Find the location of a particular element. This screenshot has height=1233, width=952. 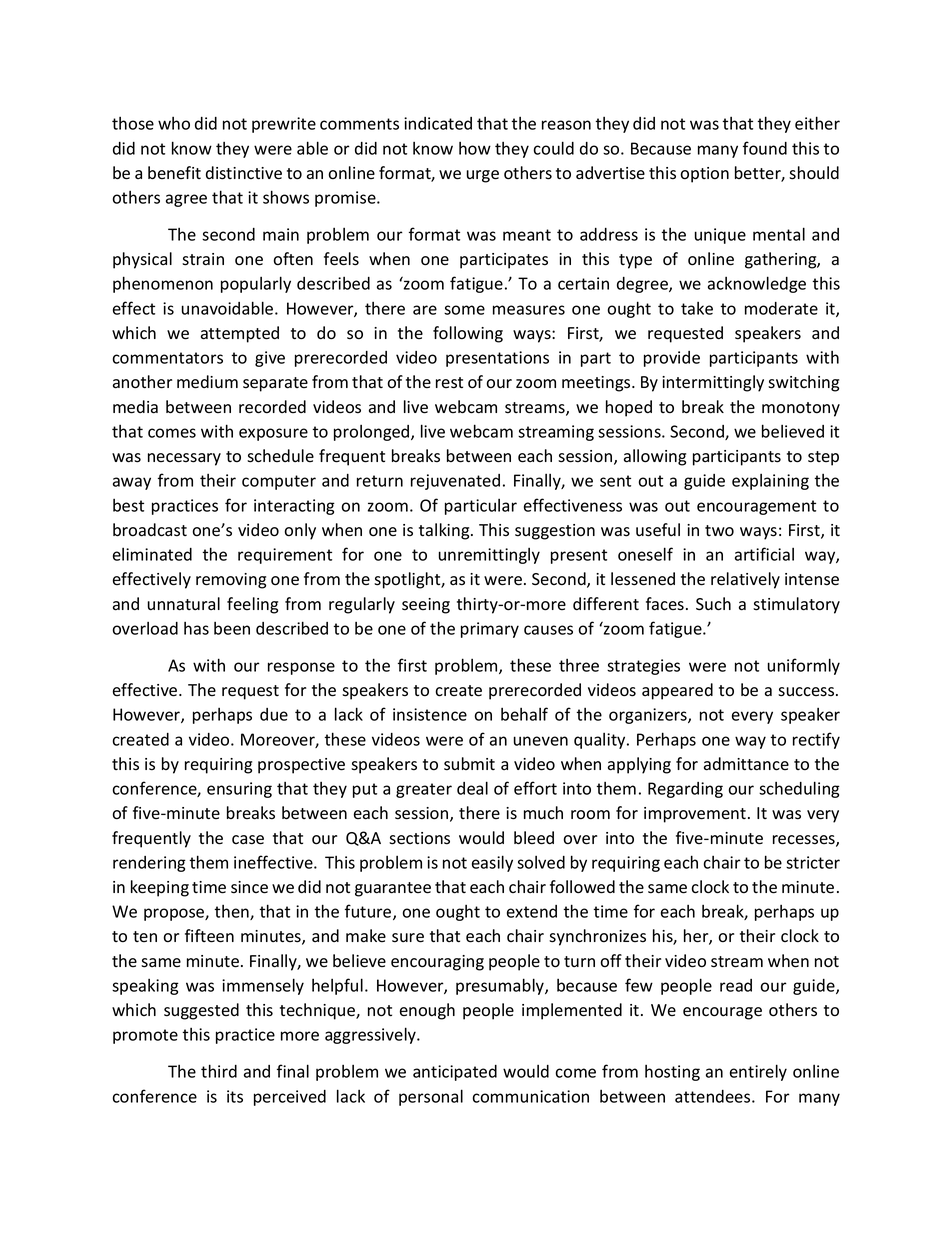

necessary is located at coordinates (184, 459).
